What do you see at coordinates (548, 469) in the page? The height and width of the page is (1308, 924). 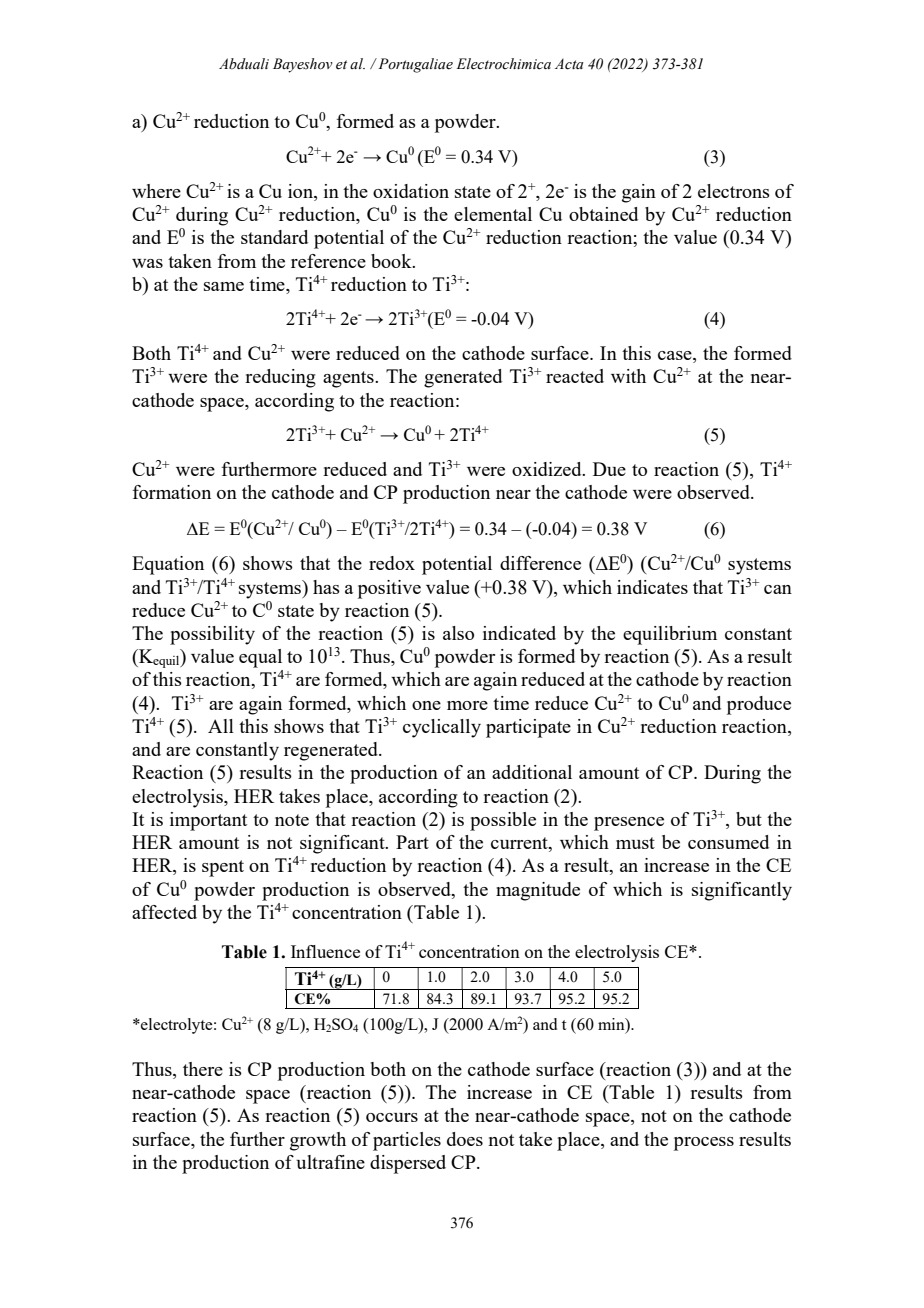 I see `oxidized` at bounding box center [548, 469].
